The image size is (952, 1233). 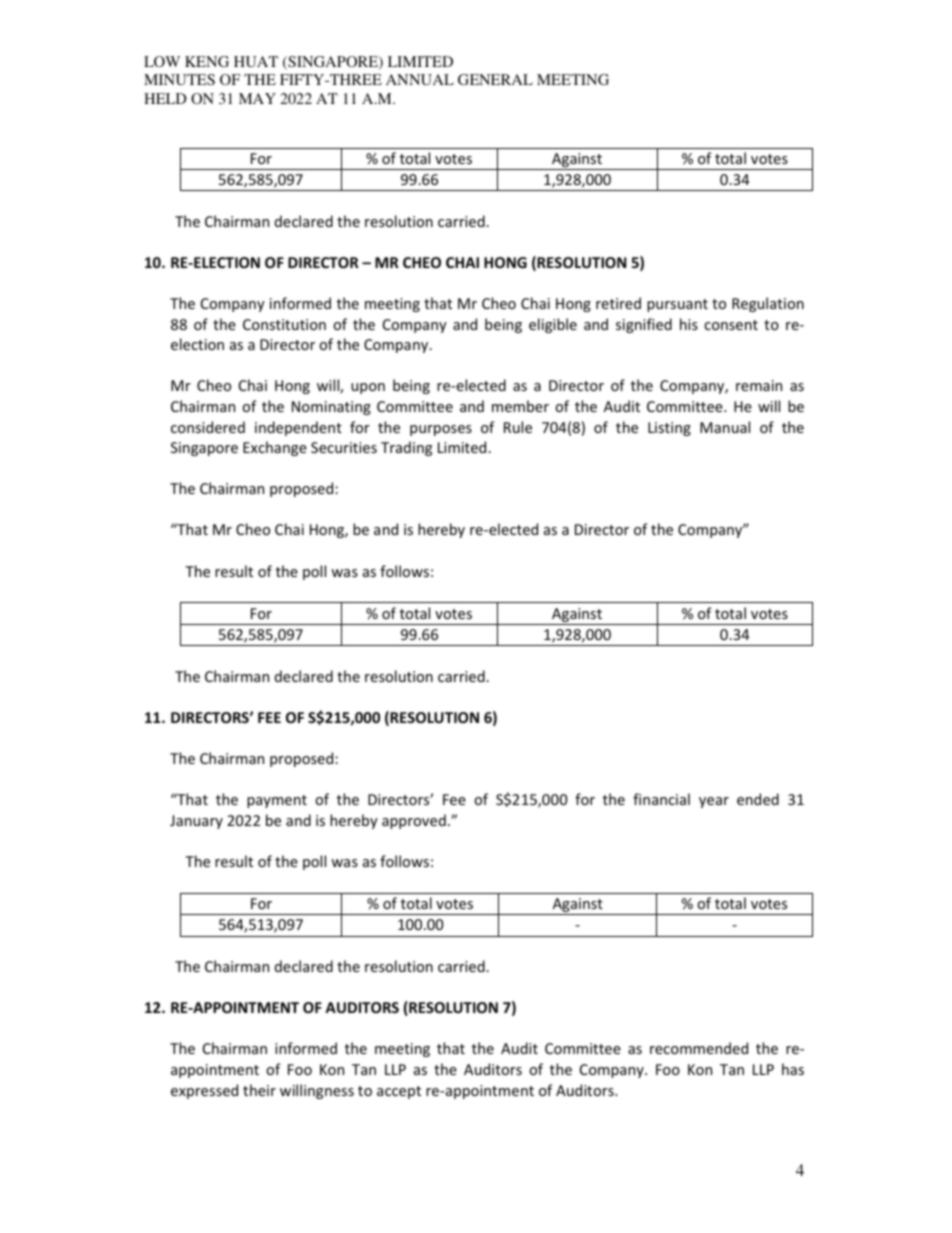 What do you see at coordinates (677, 305) in the screenshot?
I see `pursuant` at bounding box center [677, 305].
